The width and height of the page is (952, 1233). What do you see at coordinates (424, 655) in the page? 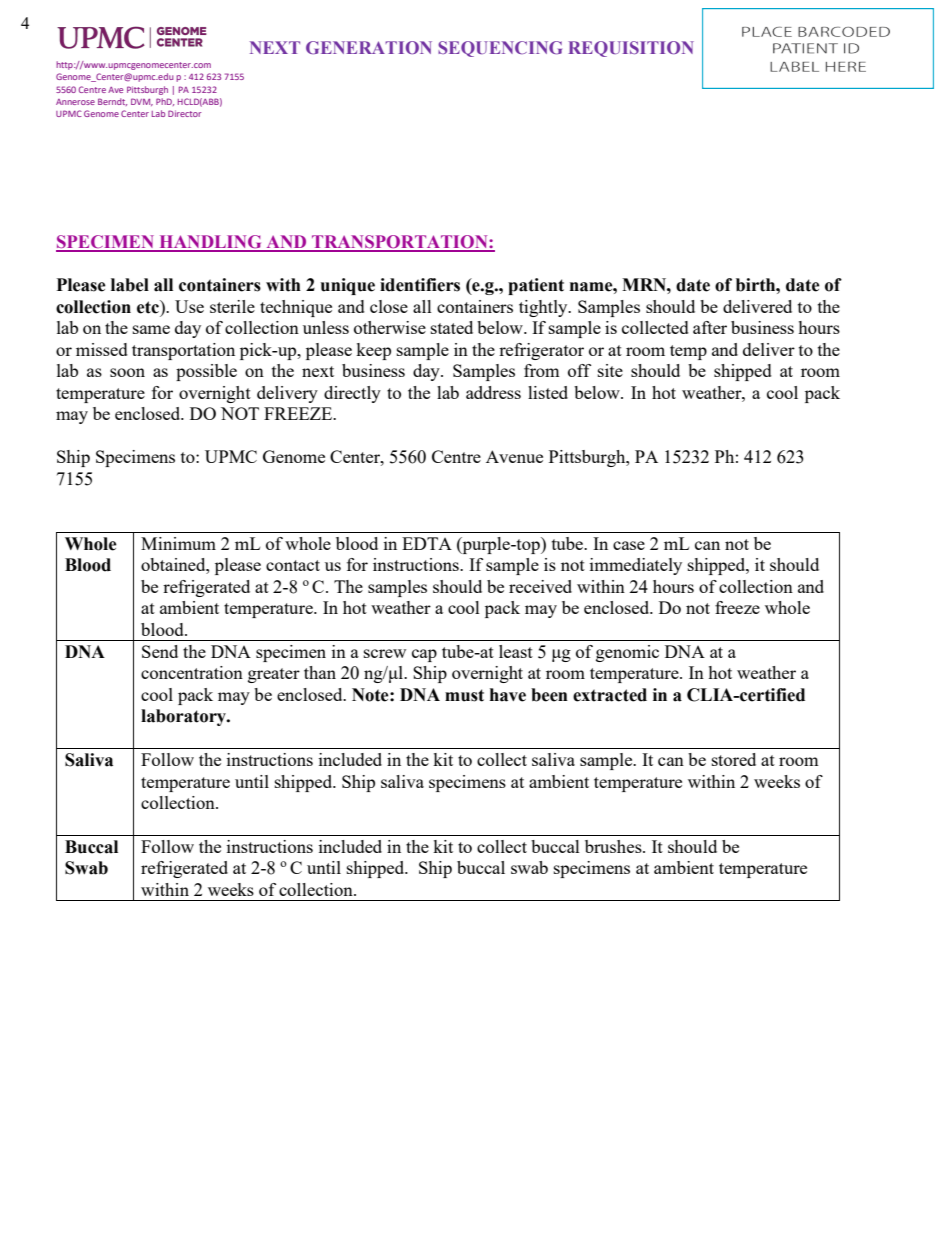
I see `cap` at bounding box center [424, 655].
